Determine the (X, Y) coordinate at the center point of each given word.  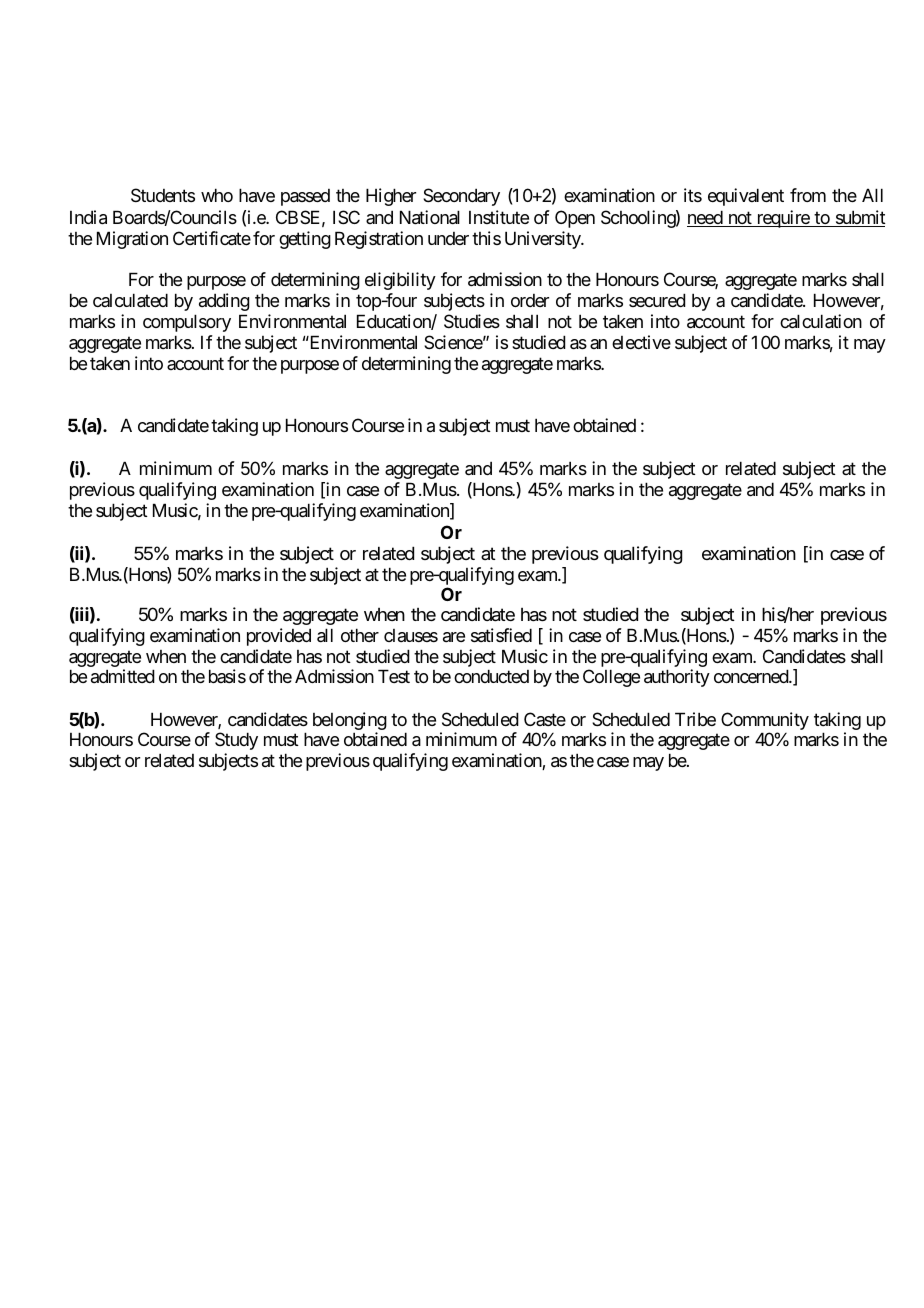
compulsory (187, 323)
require (782, 219)
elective (641, 342)
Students (163, 195)
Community (765, 722)
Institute (499, 217)
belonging (350, 722)
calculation (821, 321)
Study (236, 741)
